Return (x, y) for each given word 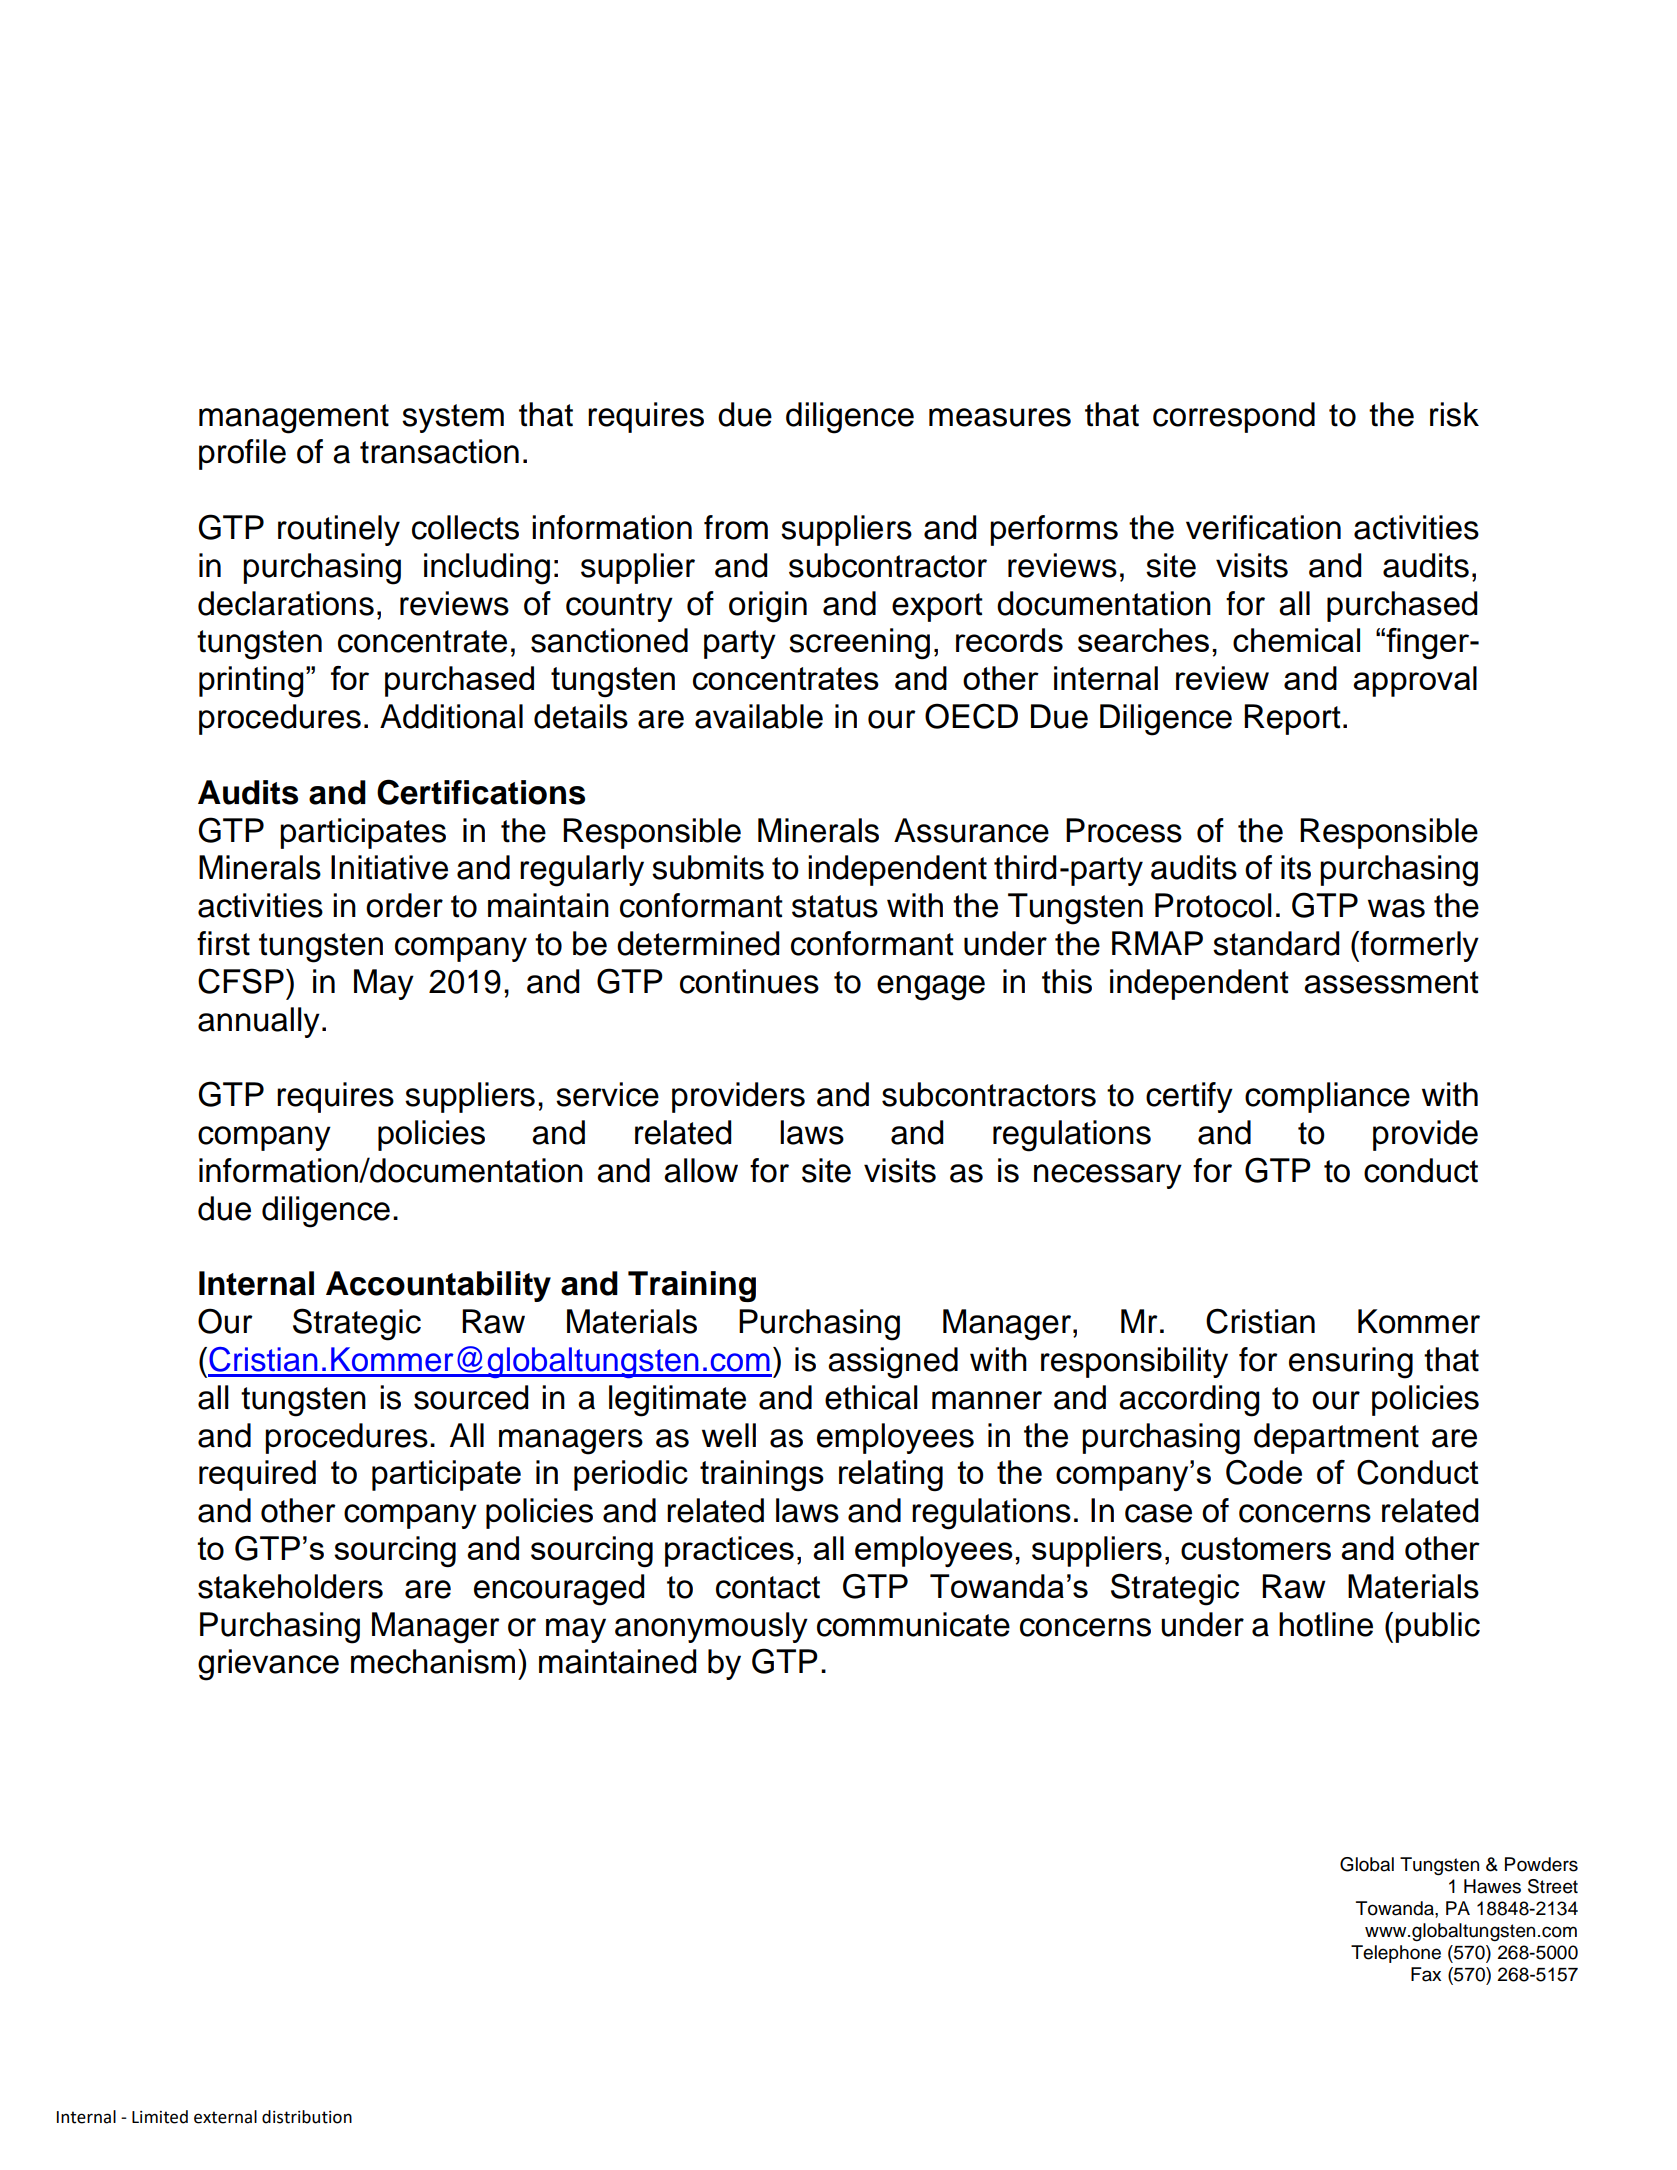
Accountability (438, 1286)
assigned (893, 1363)
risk (1454, 414)
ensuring (1351, 1363)
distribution (307, 2117)
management (294, 419)
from (736, 527)
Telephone (1396, 1954)
